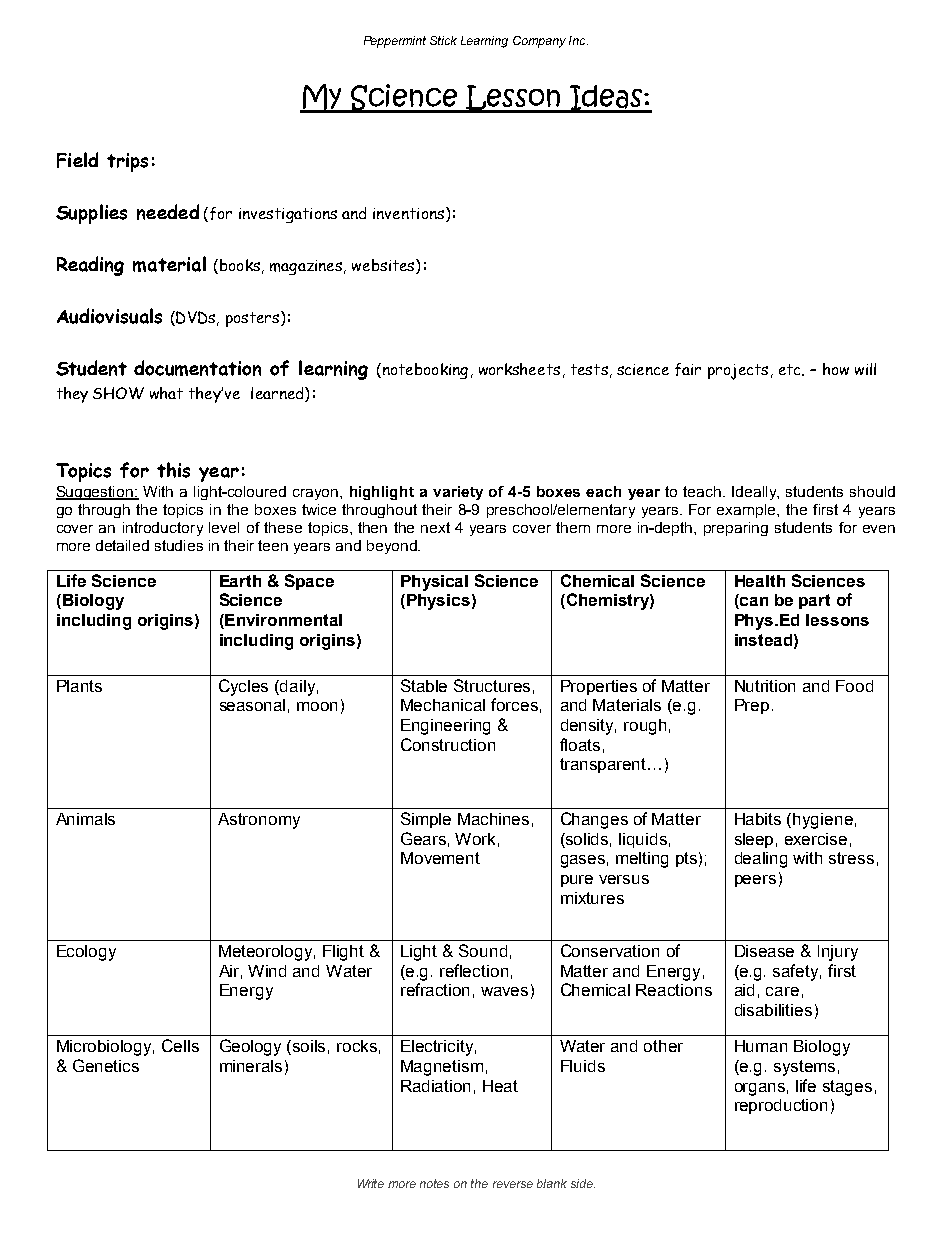  Describe the element at coordinates (240, 581) in the document. I see `Earth` at that location.
